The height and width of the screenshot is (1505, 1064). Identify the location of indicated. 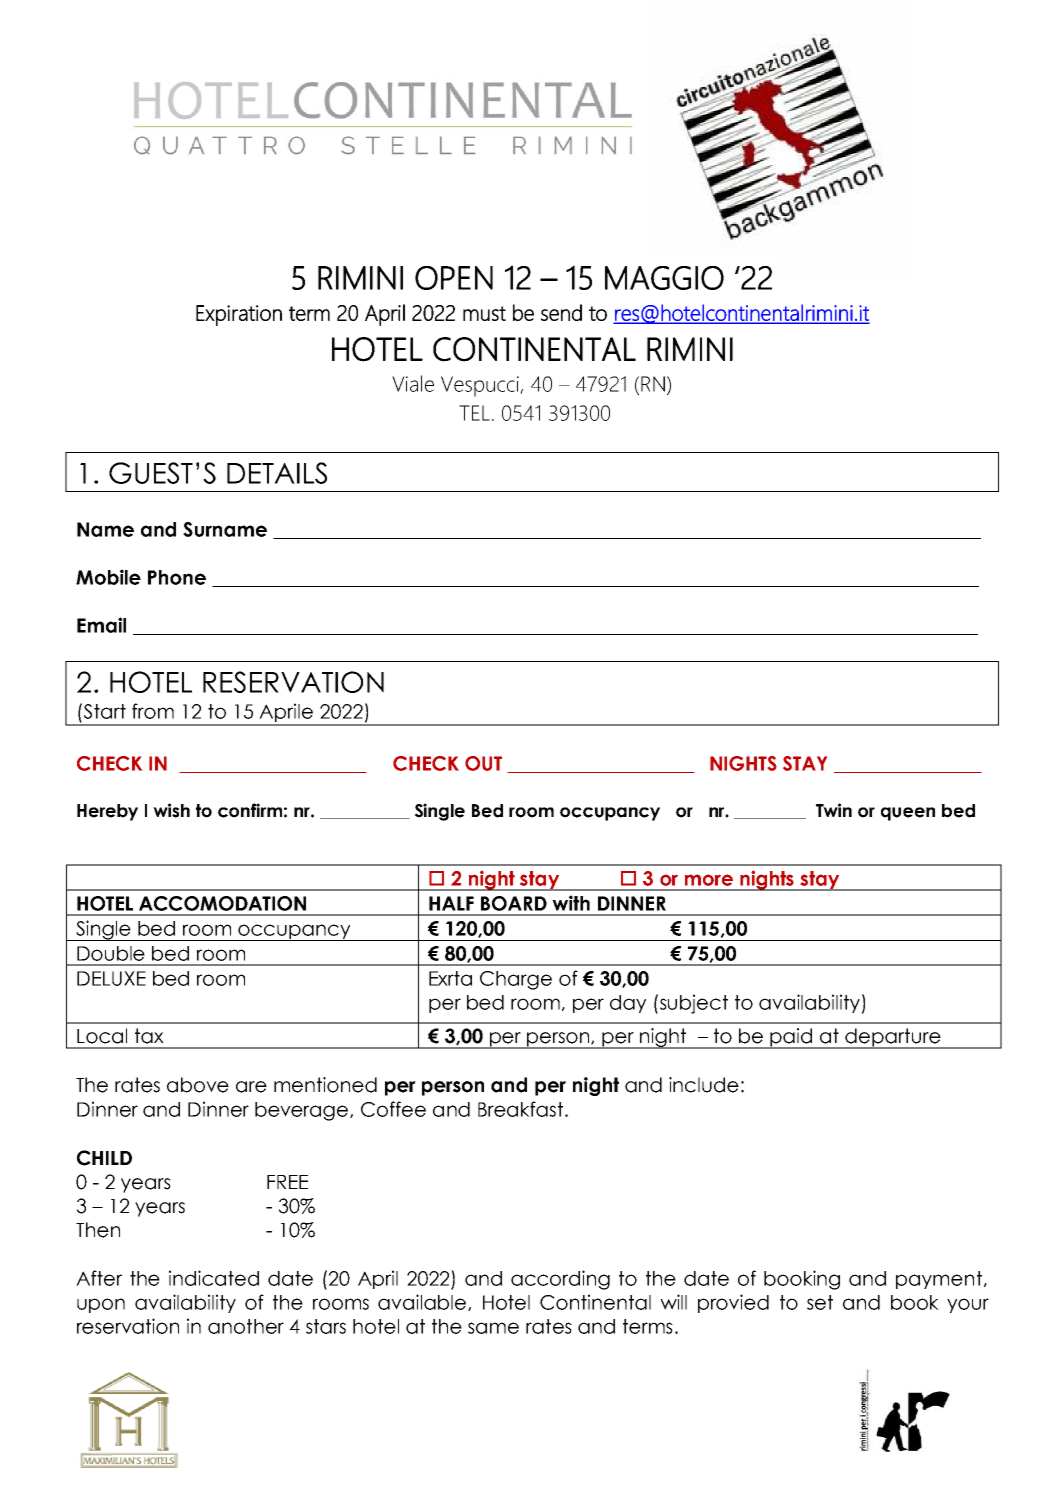
(214, 1278).
